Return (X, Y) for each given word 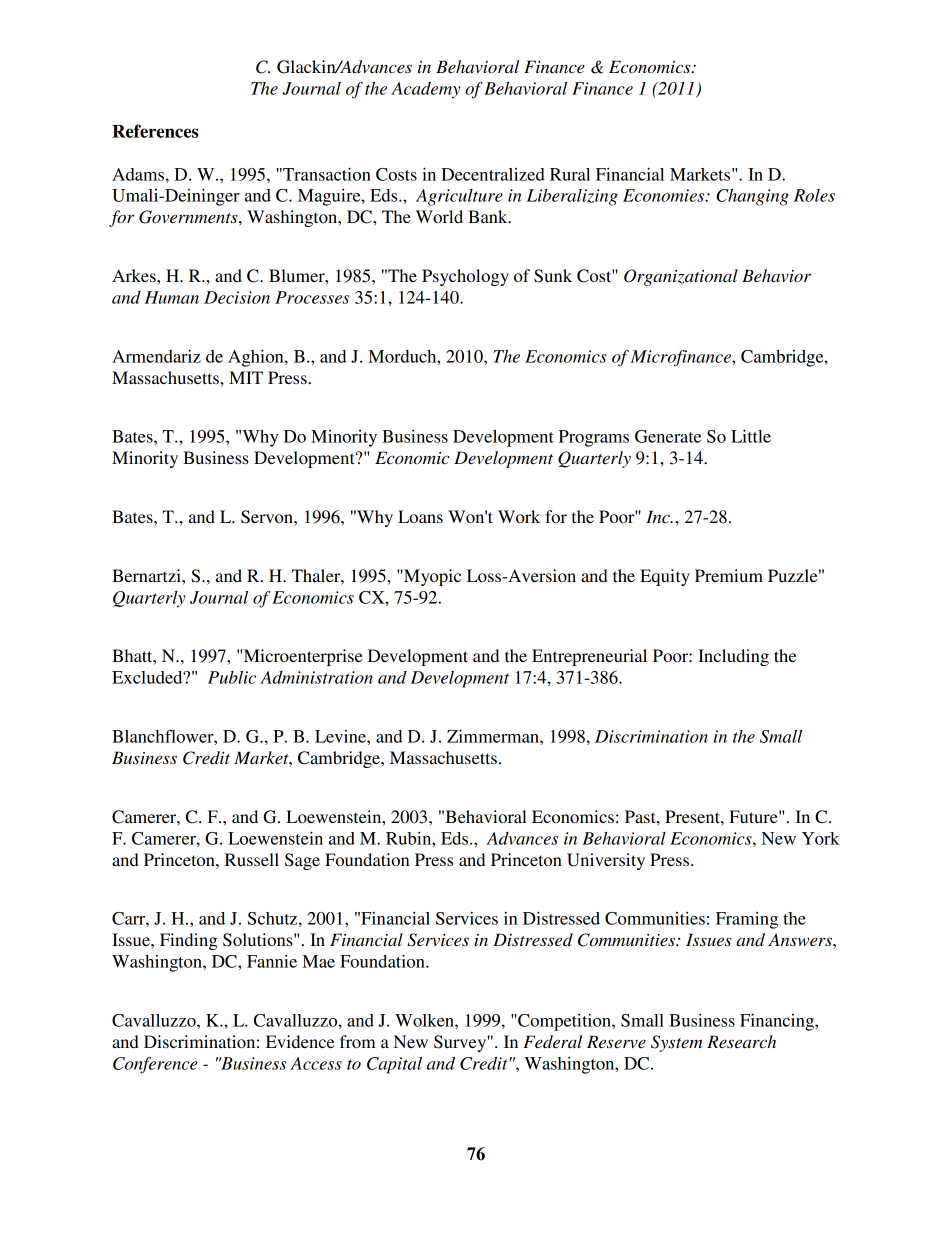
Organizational (681, 277)
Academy (426, 90)
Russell (252, 859)
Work (519, 516)
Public (232, 677)
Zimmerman (494, 736)
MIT (246, 377)
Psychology (465, 277)
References (155, 131)
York (821, 838)
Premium (729, 575)
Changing (752, 197)
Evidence (300, 1041)
